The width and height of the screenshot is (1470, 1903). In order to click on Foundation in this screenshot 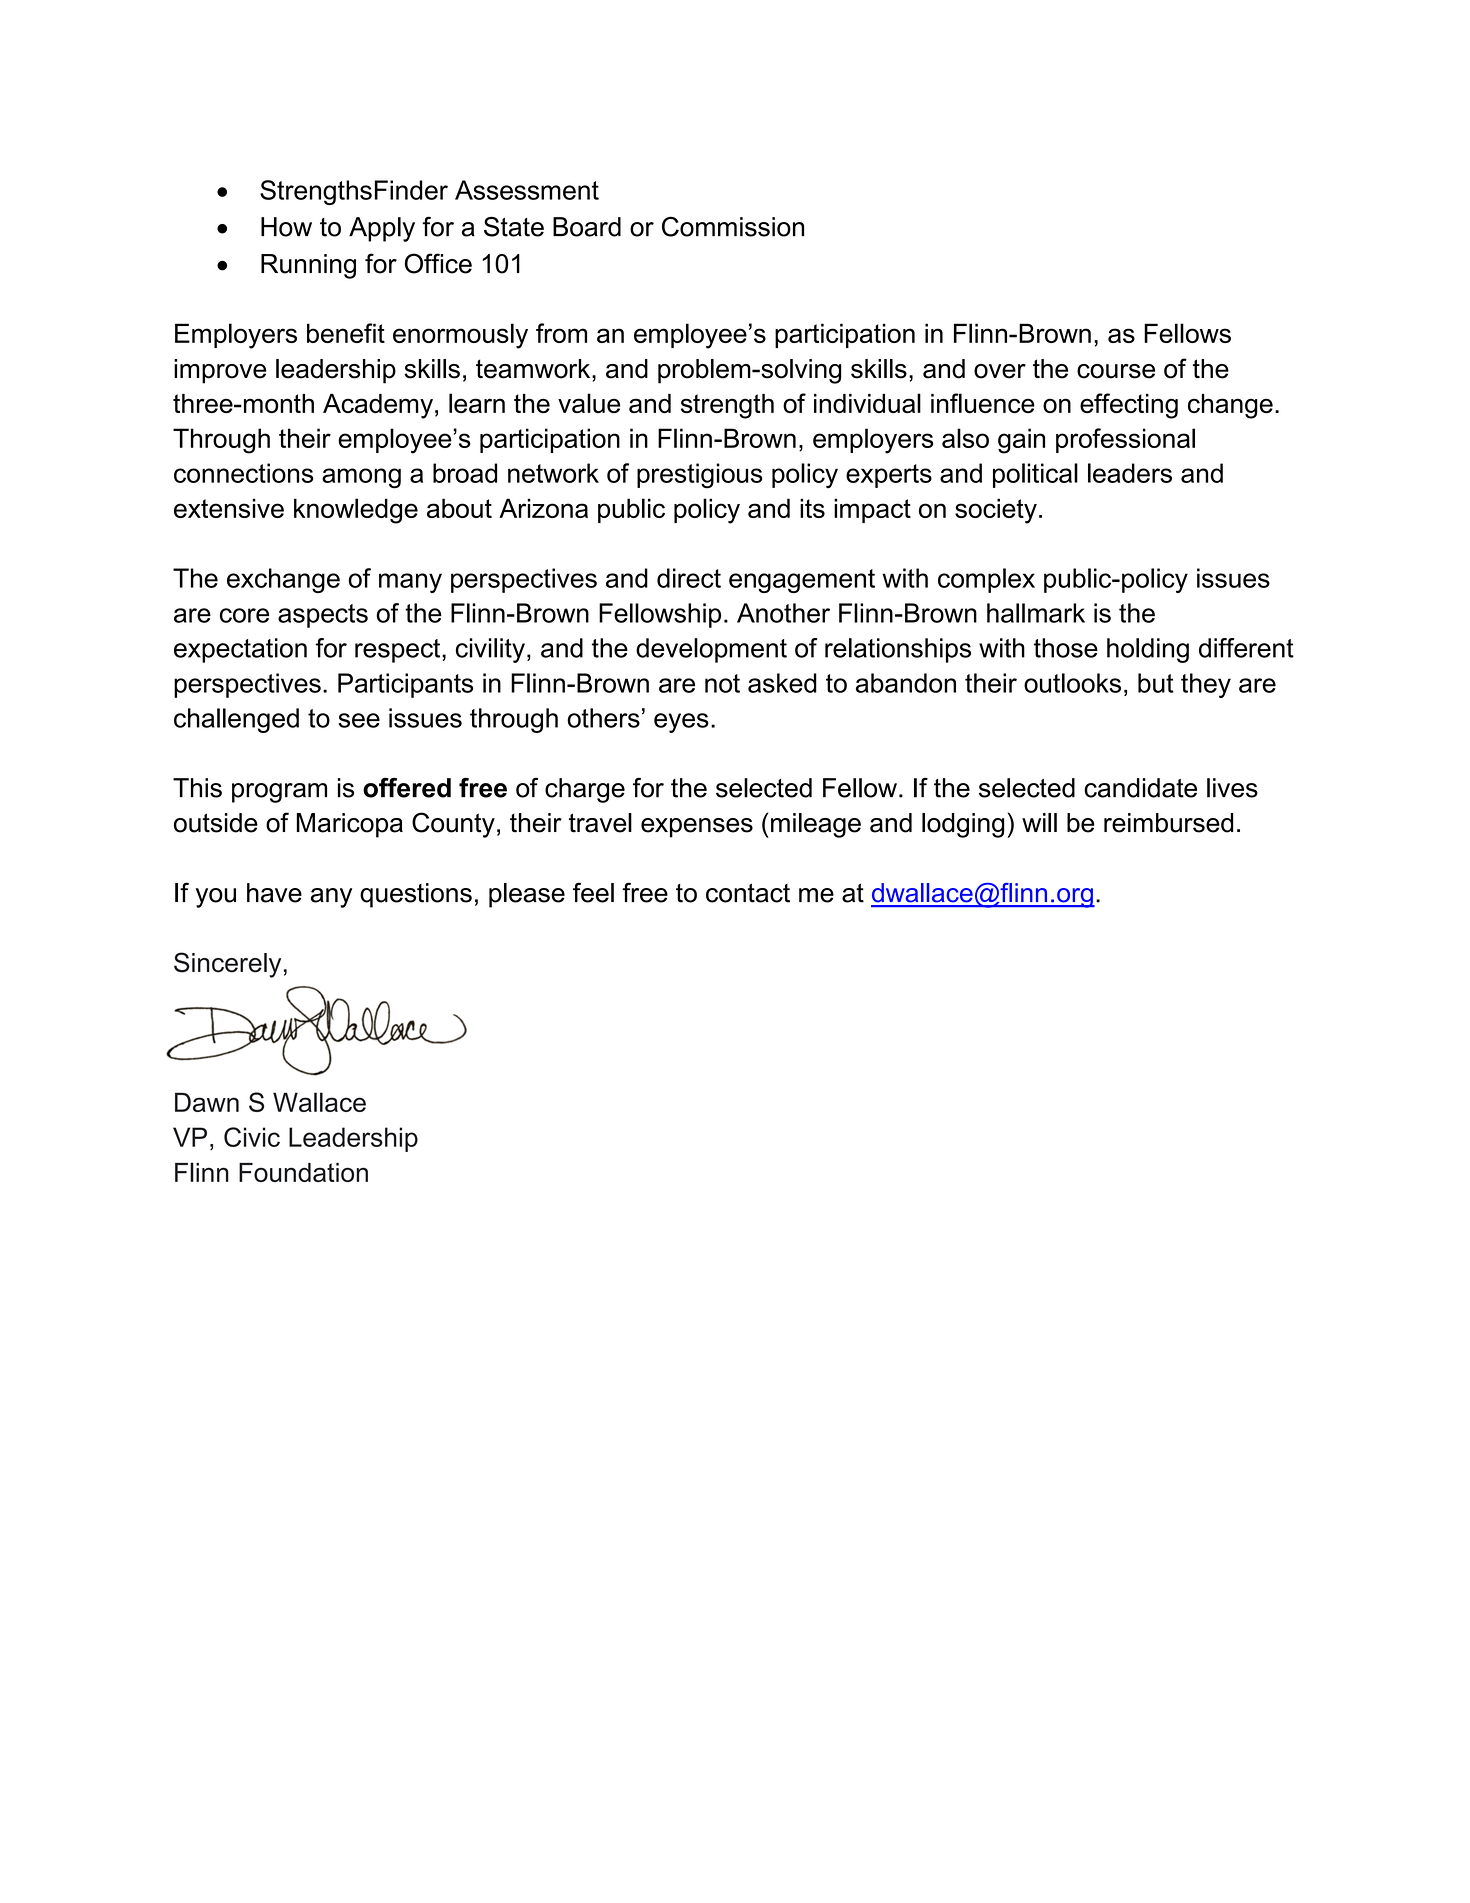, I will do `click(303, 1172)`.
